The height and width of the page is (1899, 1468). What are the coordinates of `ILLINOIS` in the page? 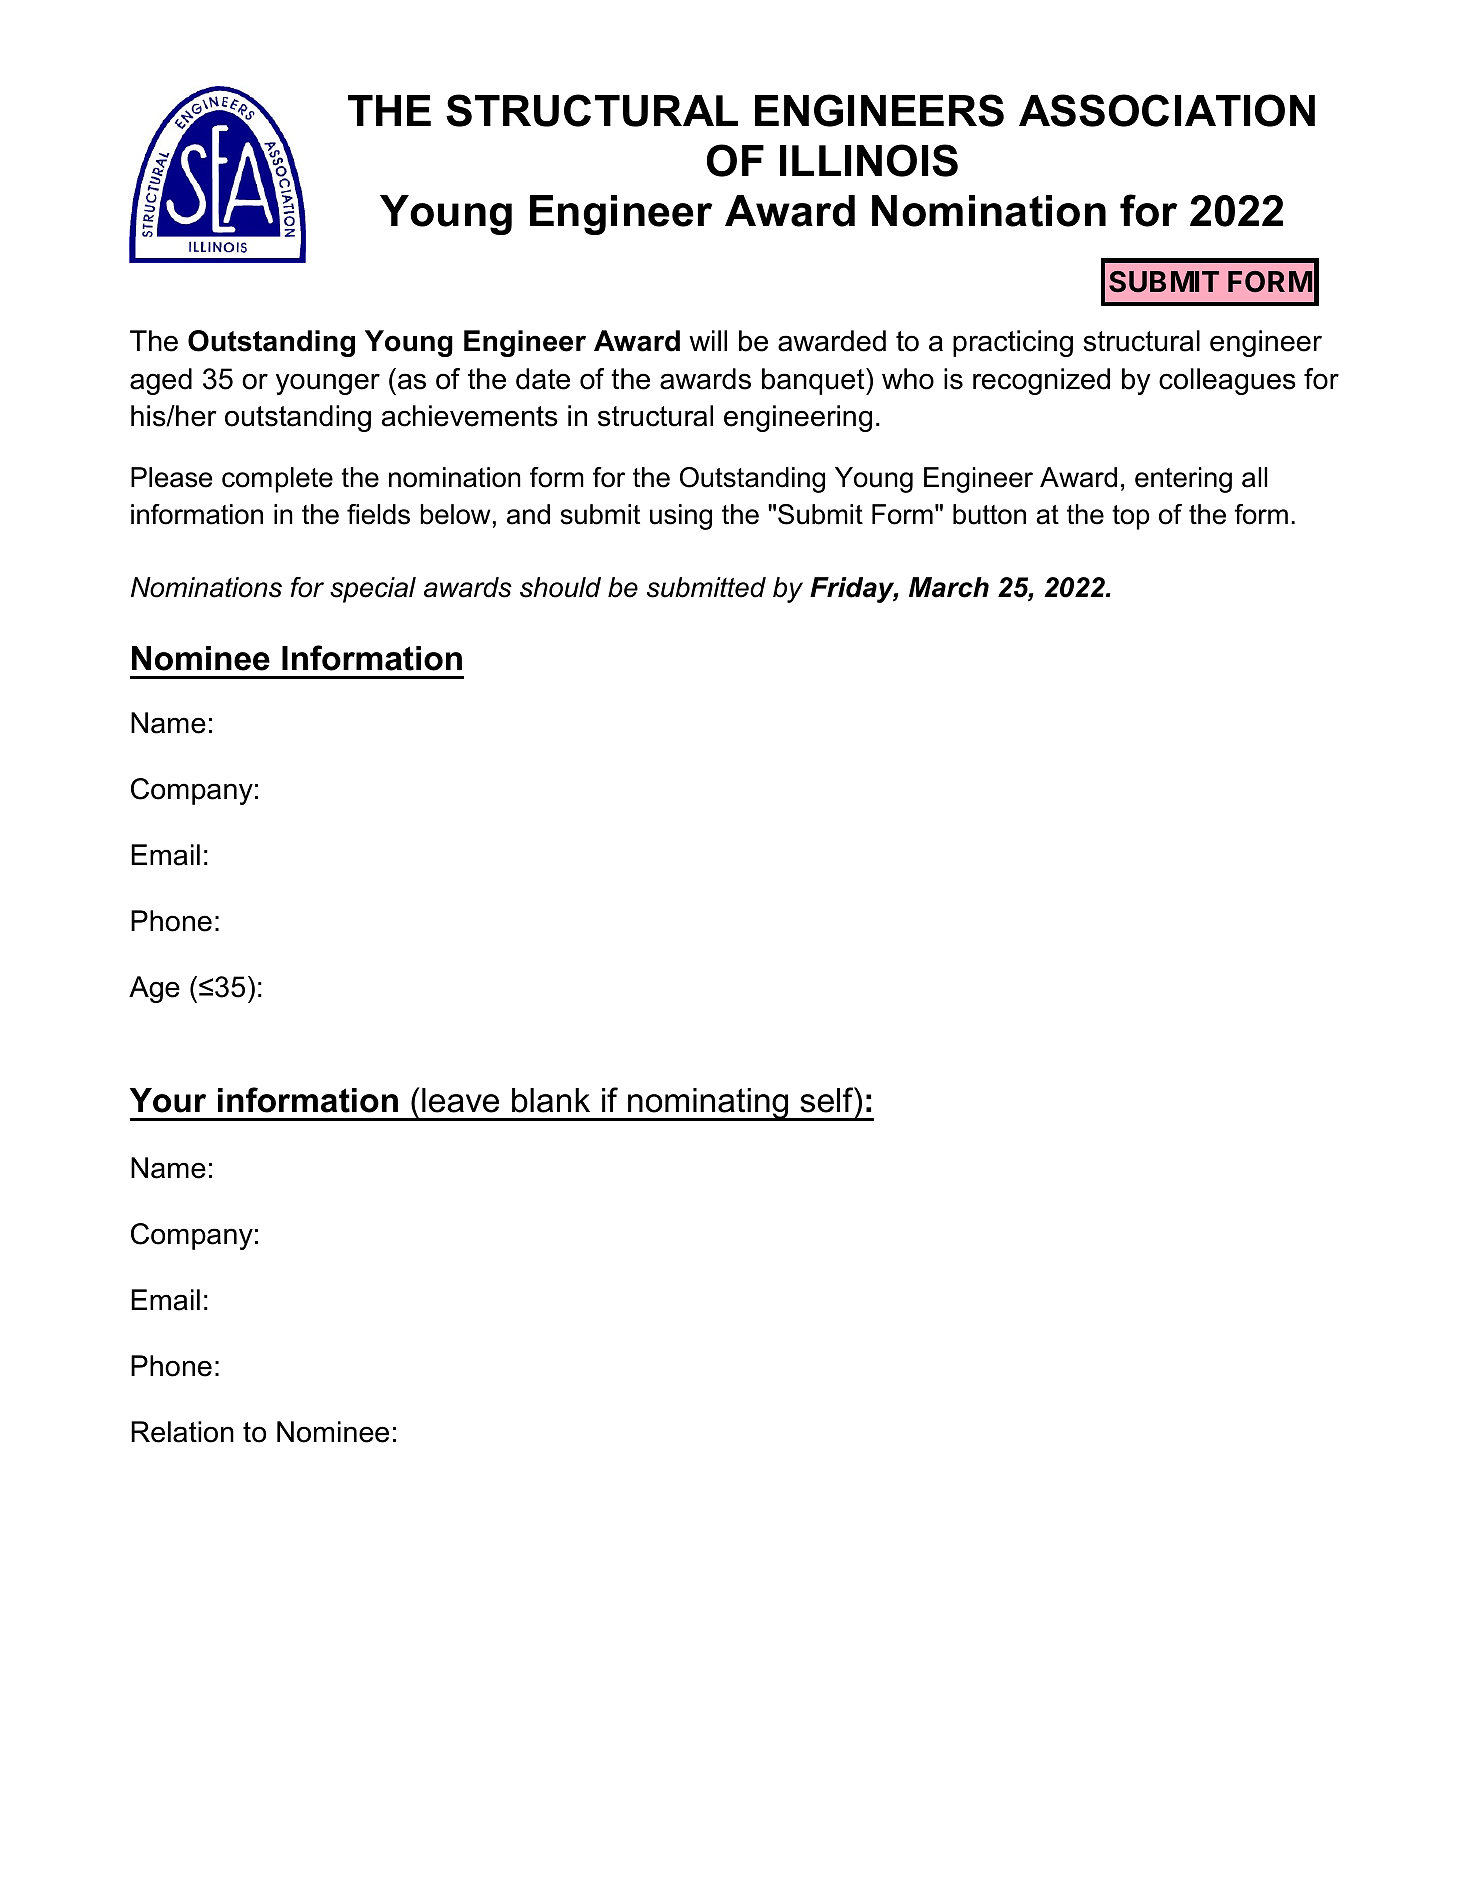 It's located at (869, 160).
